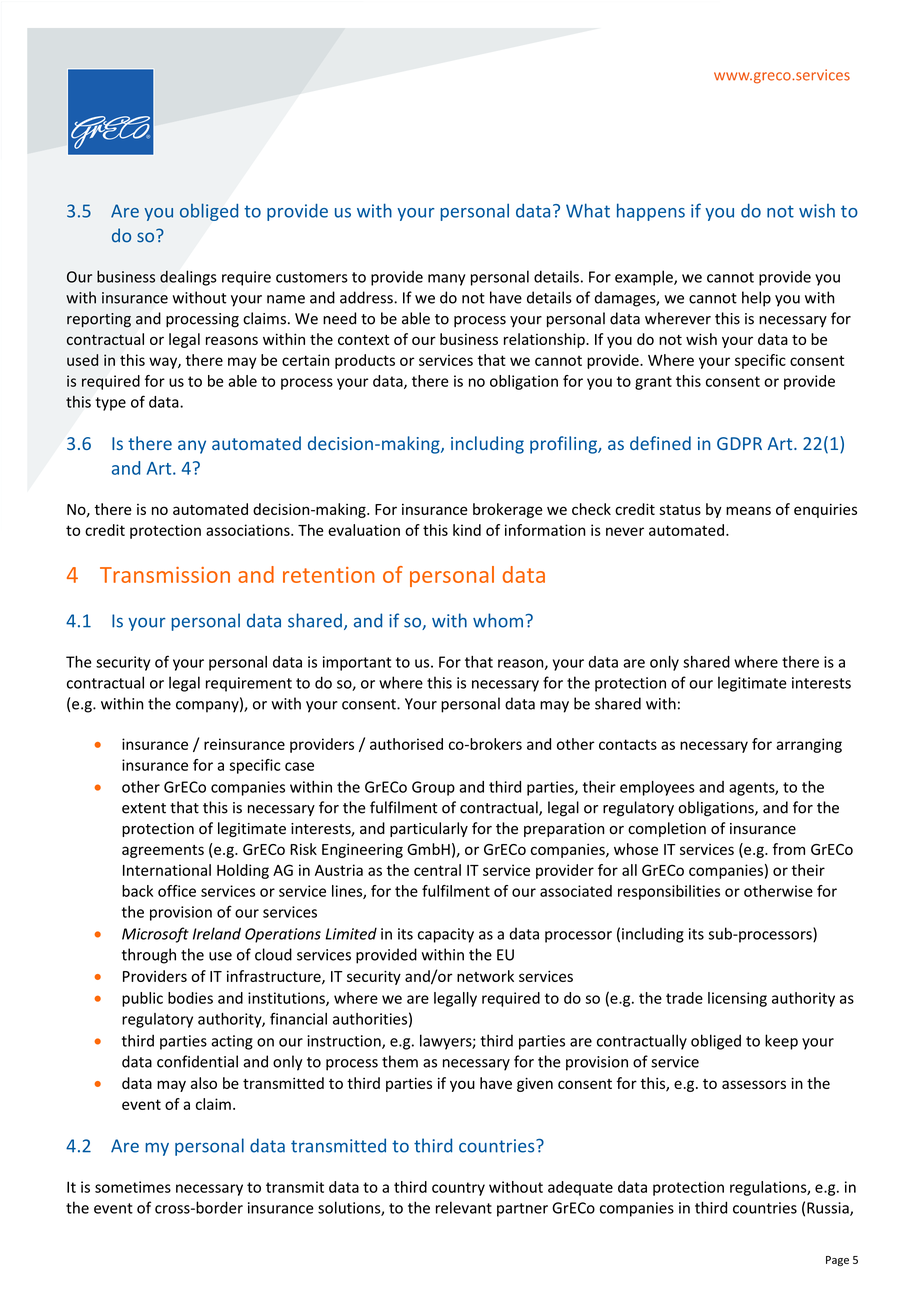 This screenshot has width=924, height=1308. Describe the element at coordinates (133, 1187) in the screenshot. I see `sometimes` at that location.
